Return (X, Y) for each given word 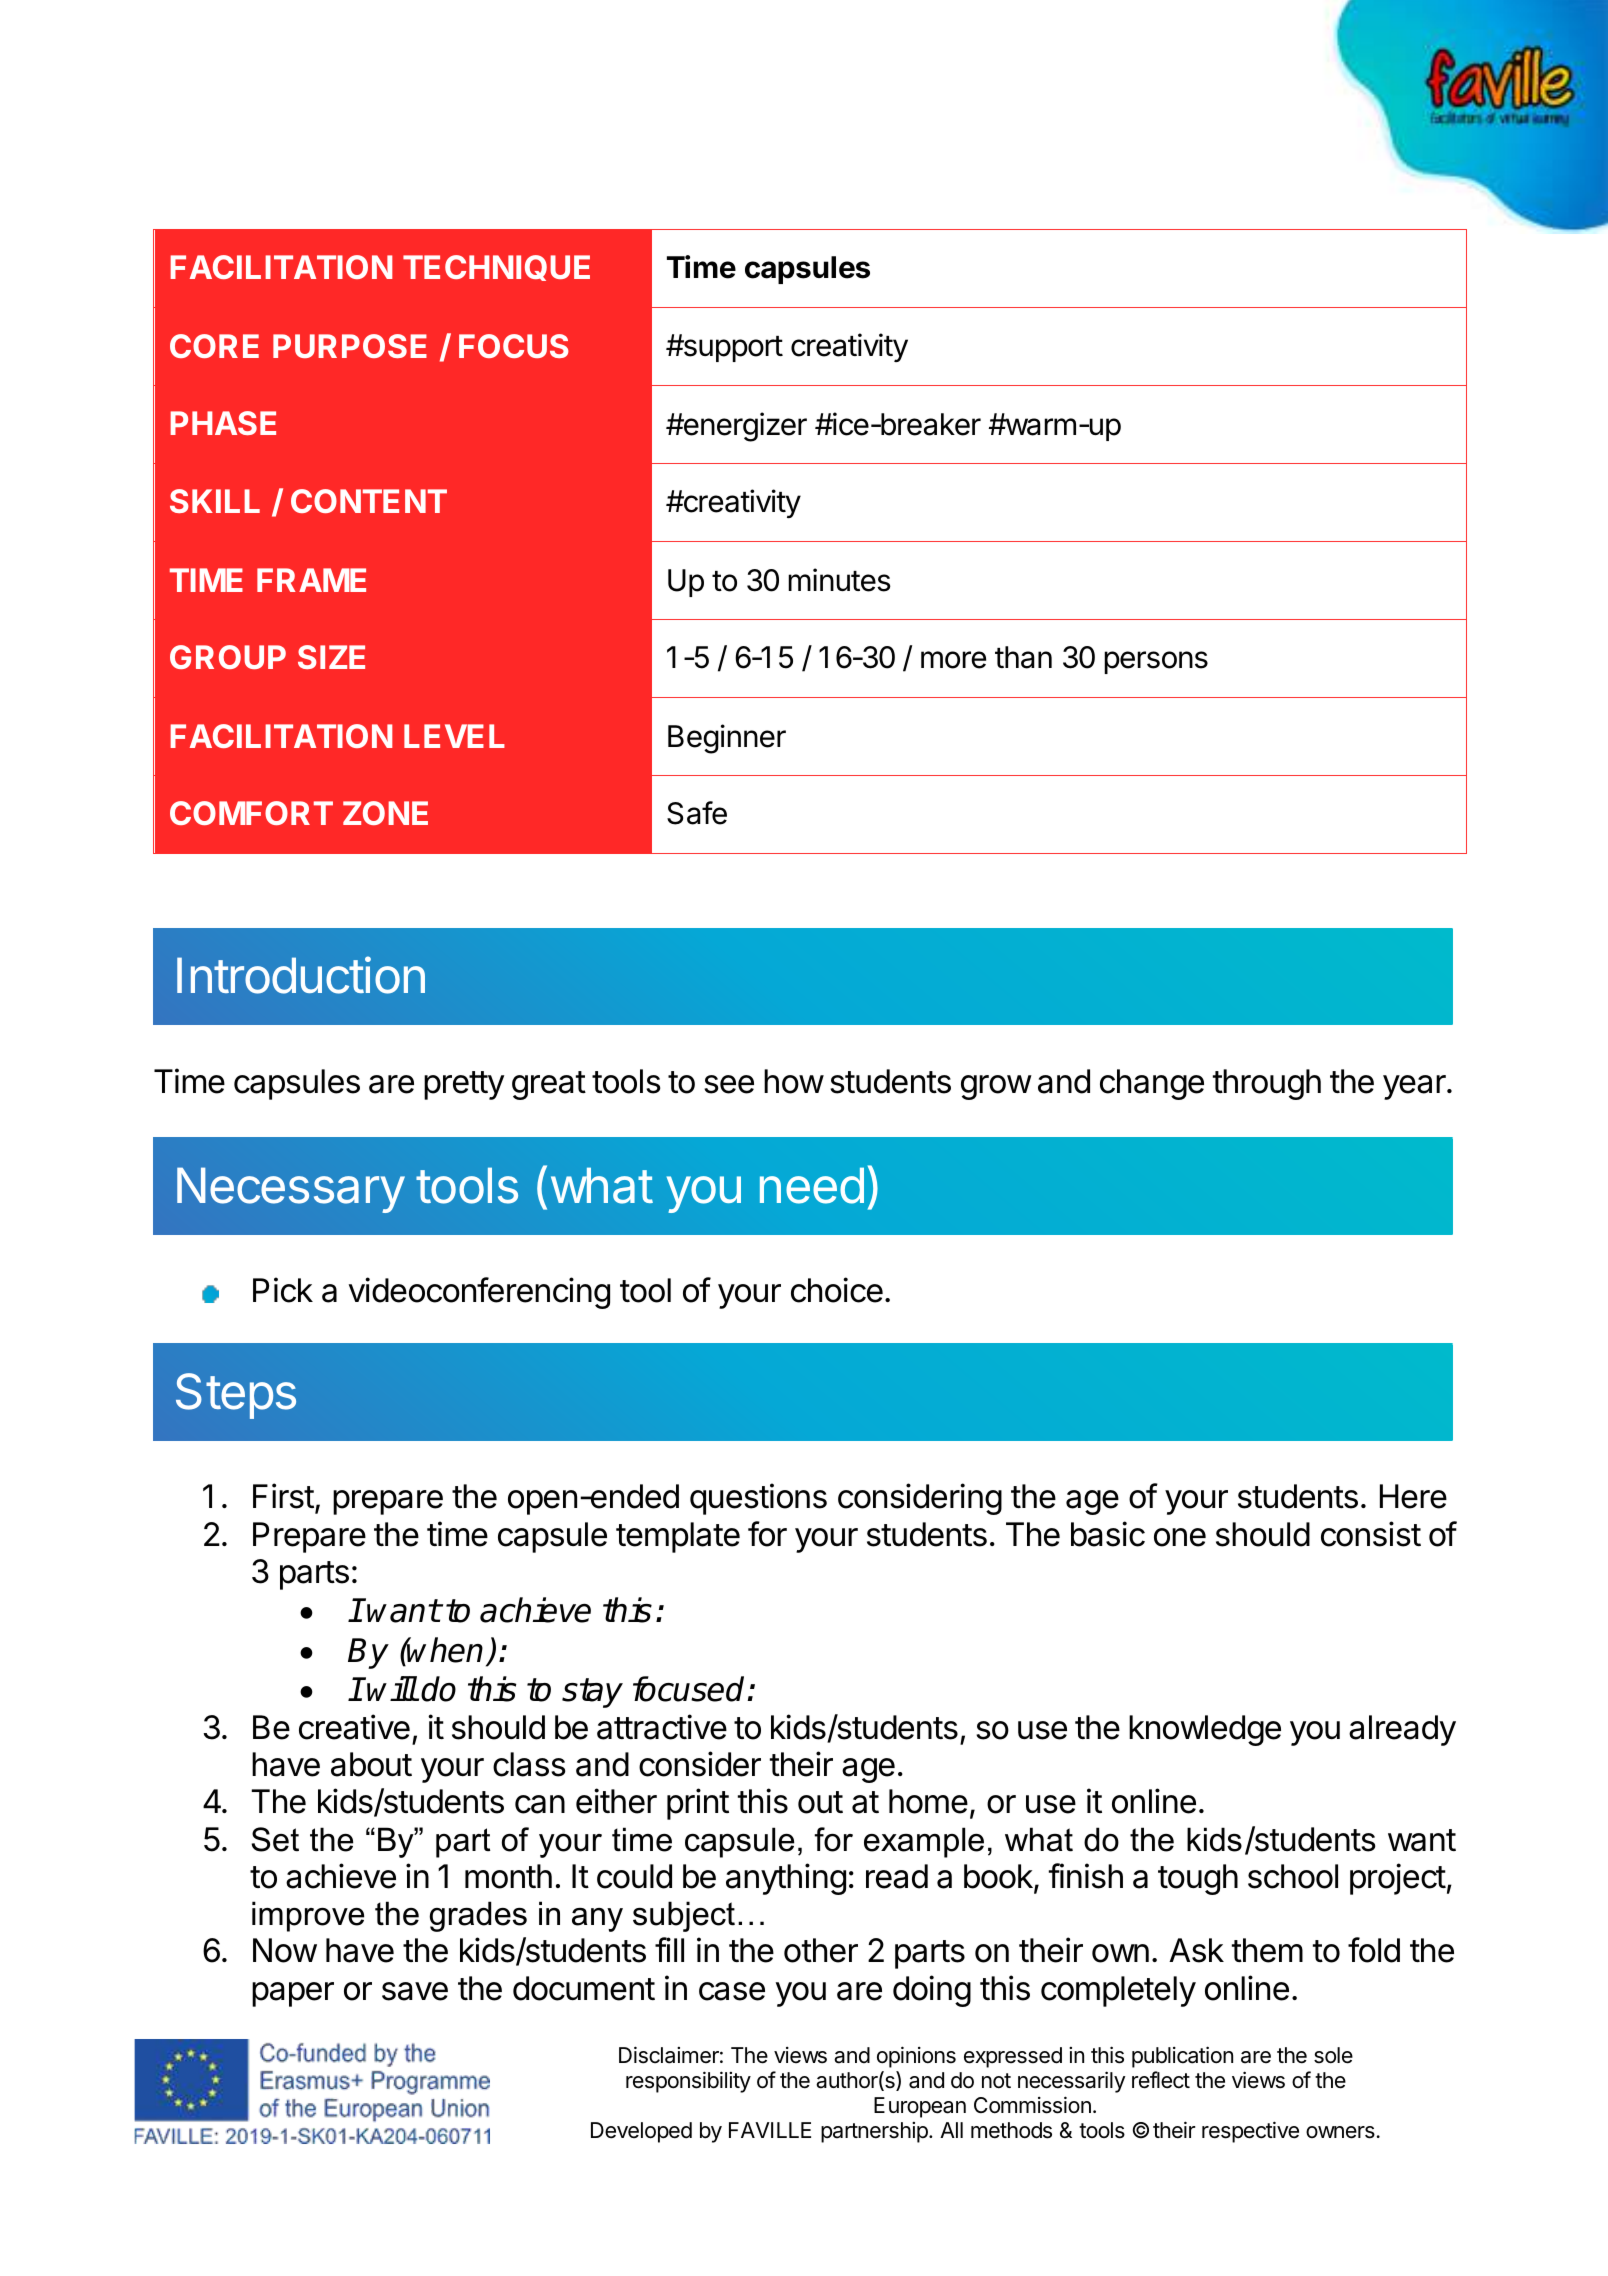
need (812, 1185)
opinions (916, 2057)
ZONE (385, 813)
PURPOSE (350, 346)
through (1267, 1084)
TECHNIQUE (496, 268)
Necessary (291, 1190)
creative (354, 1727)
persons (1156, 662)
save (415, 1991)
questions (758, 1499)
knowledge (1205, 1730)
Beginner (727, 739)
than (1023, 657)
